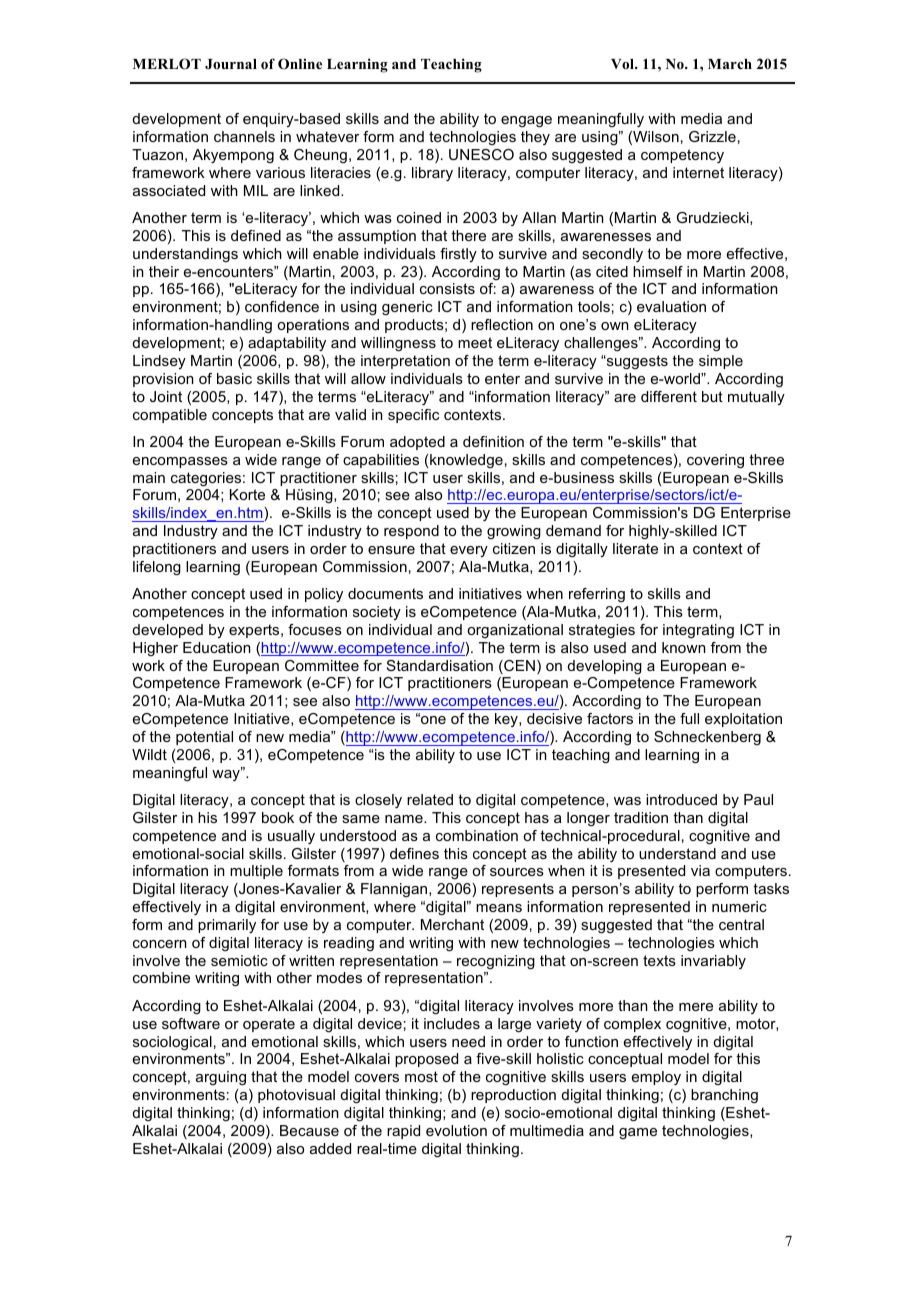 The width and height of the screenshot is (924, 1307). Describe the element at coordinates (231, 64) in the screenshot. I see `Journal` at that location.
